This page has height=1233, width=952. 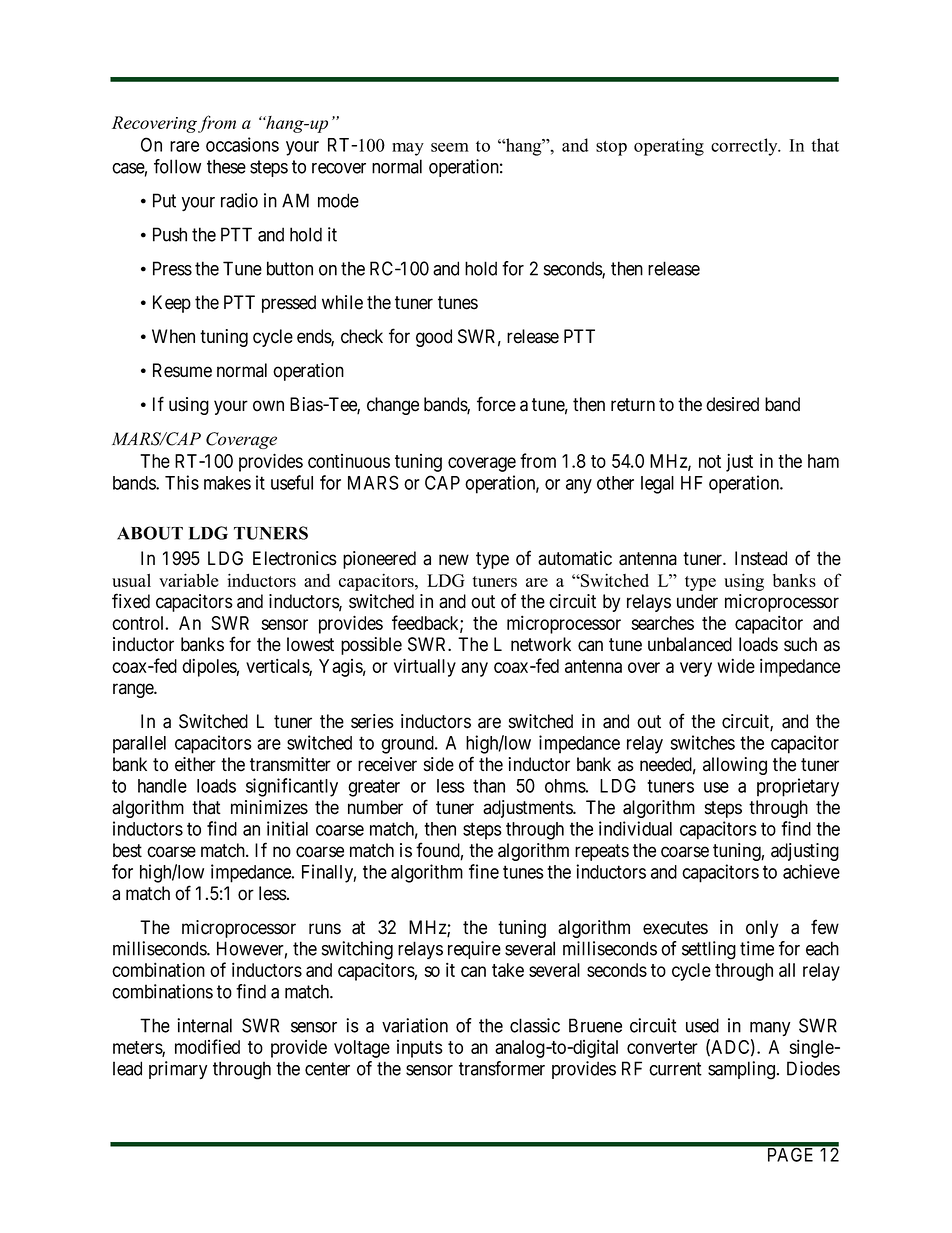 What do you see at coordinates (226, 166) in the page?
I see `these` at bounding box center [226, 166].
